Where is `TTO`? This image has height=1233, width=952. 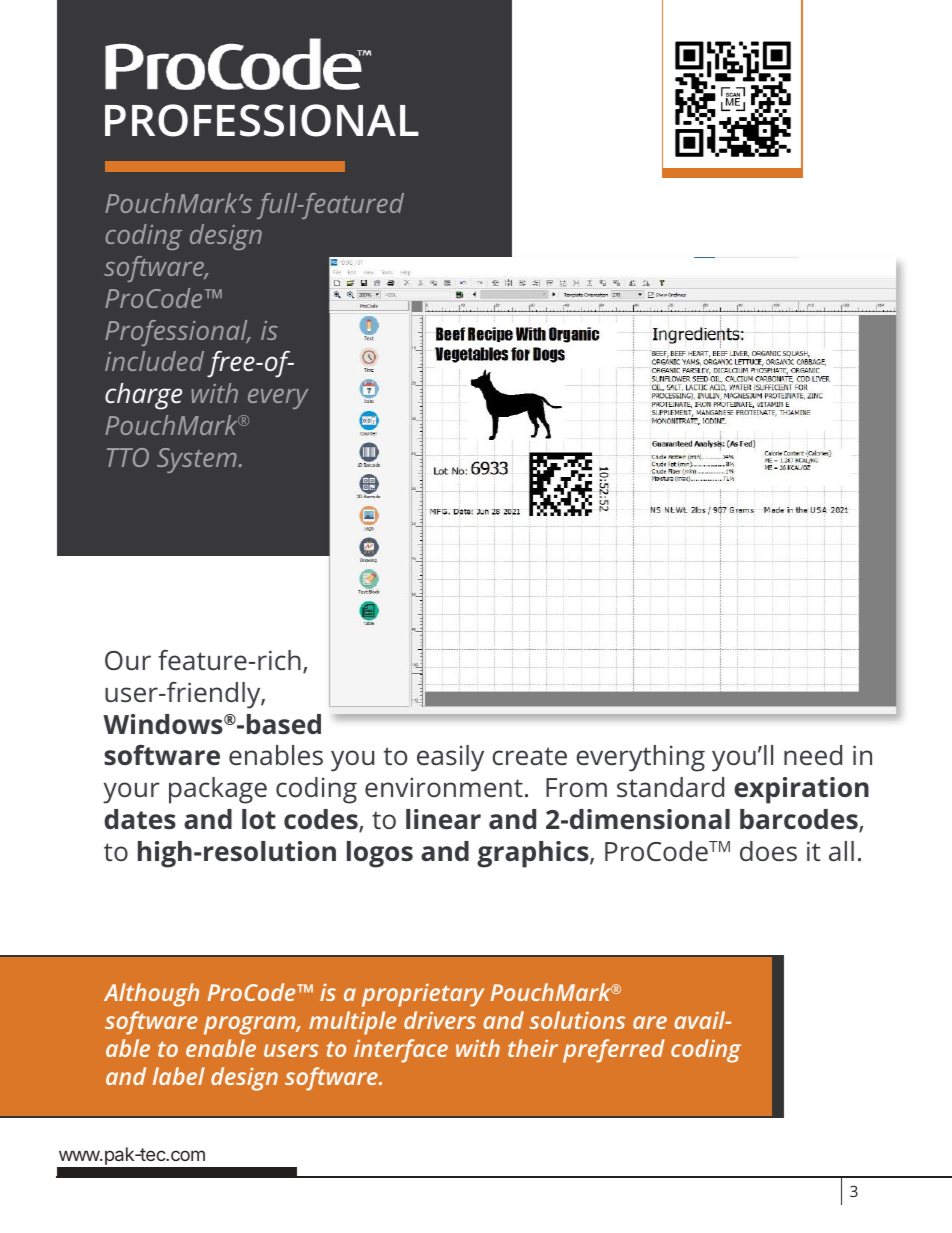 TTO is located at coordinates (128, 457).
